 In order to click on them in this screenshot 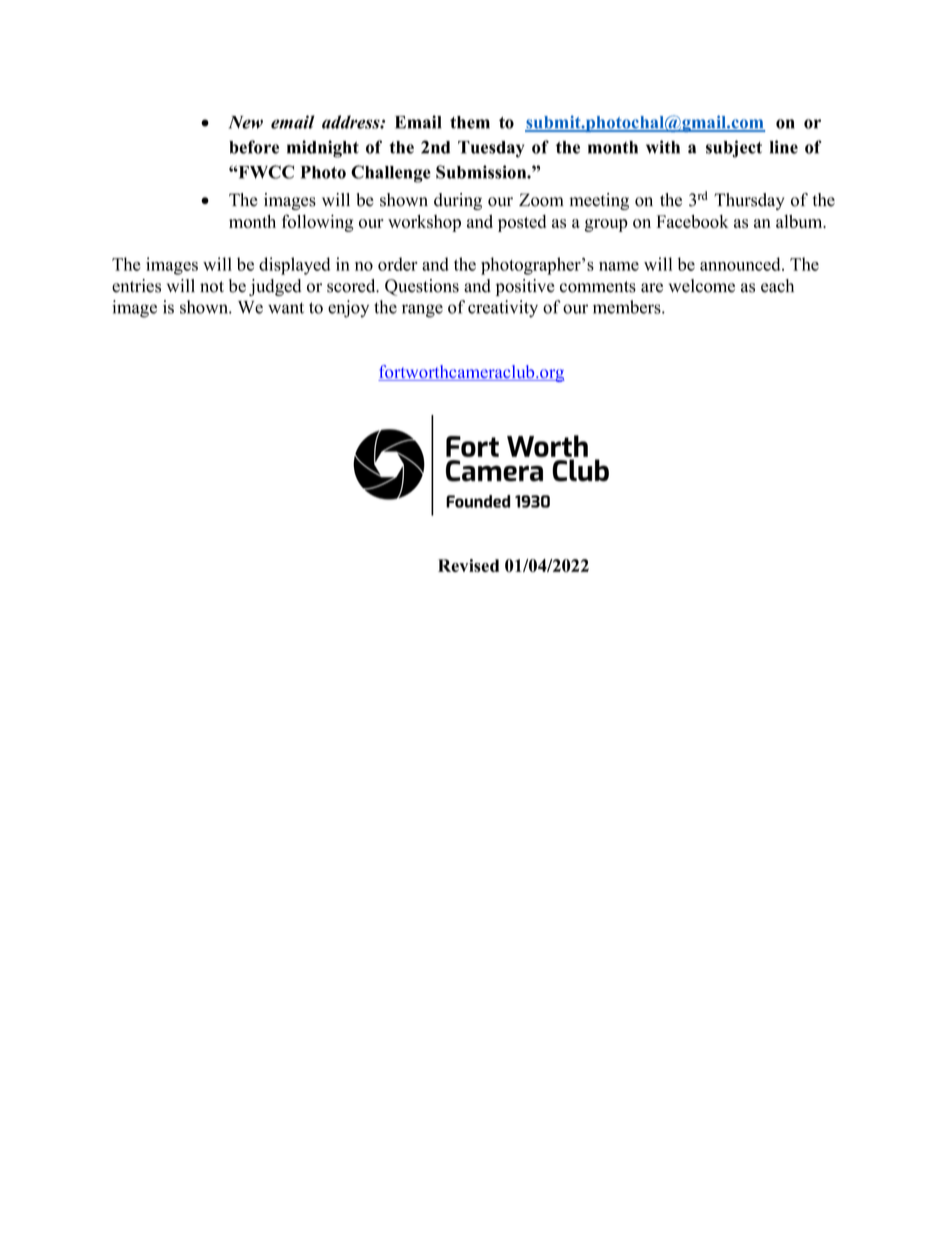, I will do `click(470, 122)`.
